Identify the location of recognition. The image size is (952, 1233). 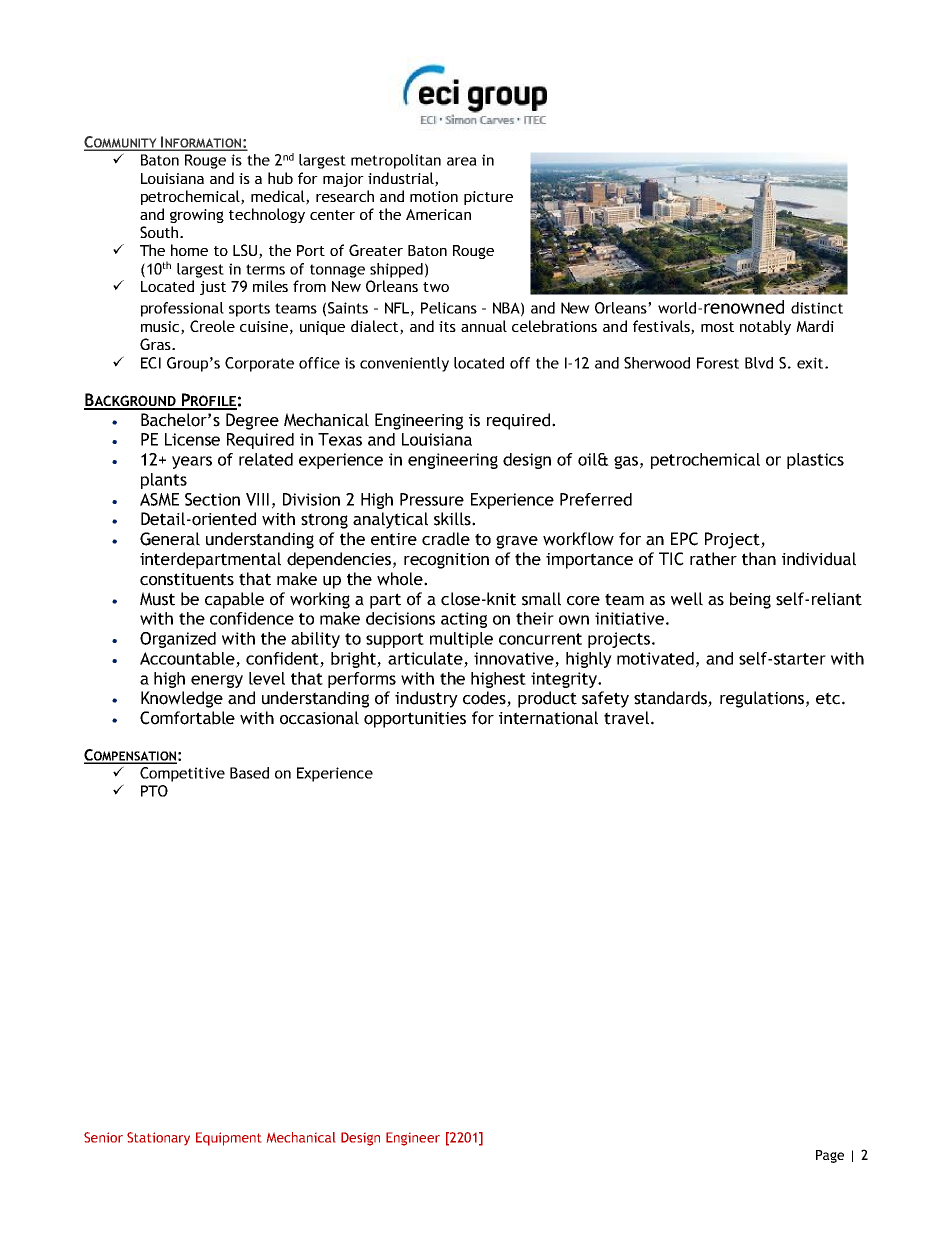
(446, 561).
